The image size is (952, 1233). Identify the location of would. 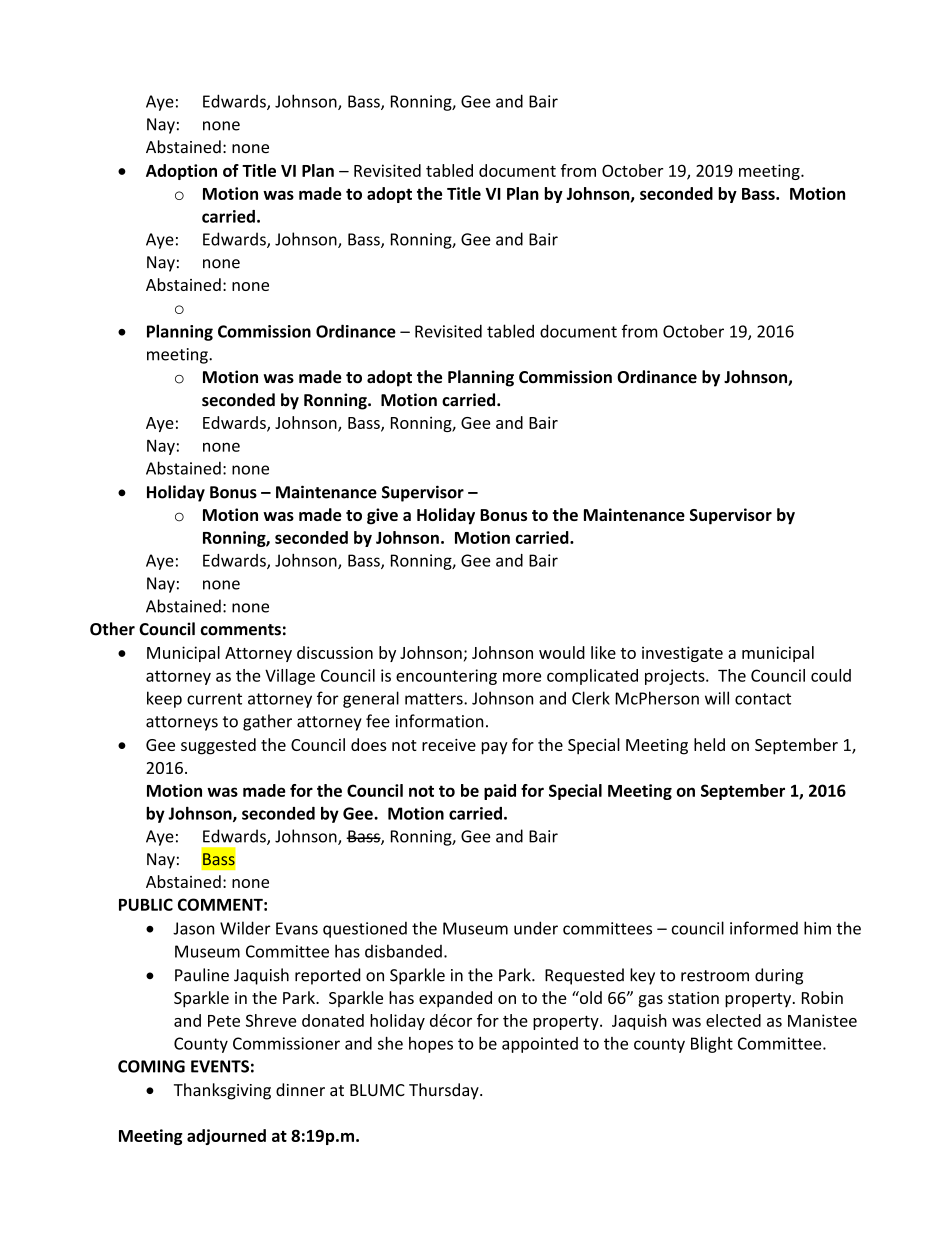
(562, 652).
